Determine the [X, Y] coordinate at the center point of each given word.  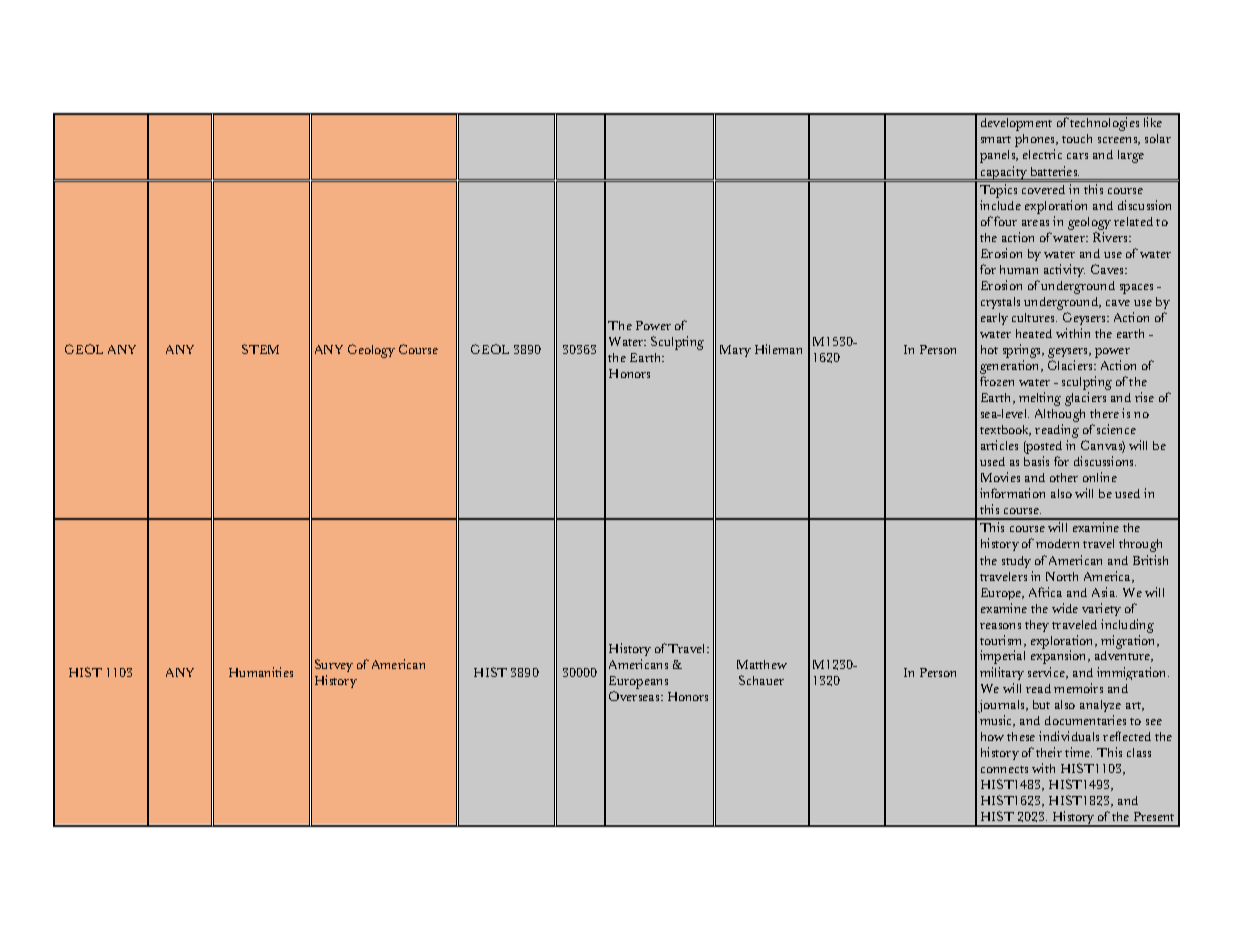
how [992, 736]
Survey [334, 665]
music [997, 721]
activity [1064, 270]
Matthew [762, 664]
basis [1036, 461]
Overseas [635, 696]
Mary [735, 351]
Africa [1045, 592]
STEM [260, 349]
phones [1036, 142]
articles [999, 445]
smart [996, 139]
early [994, 319]
